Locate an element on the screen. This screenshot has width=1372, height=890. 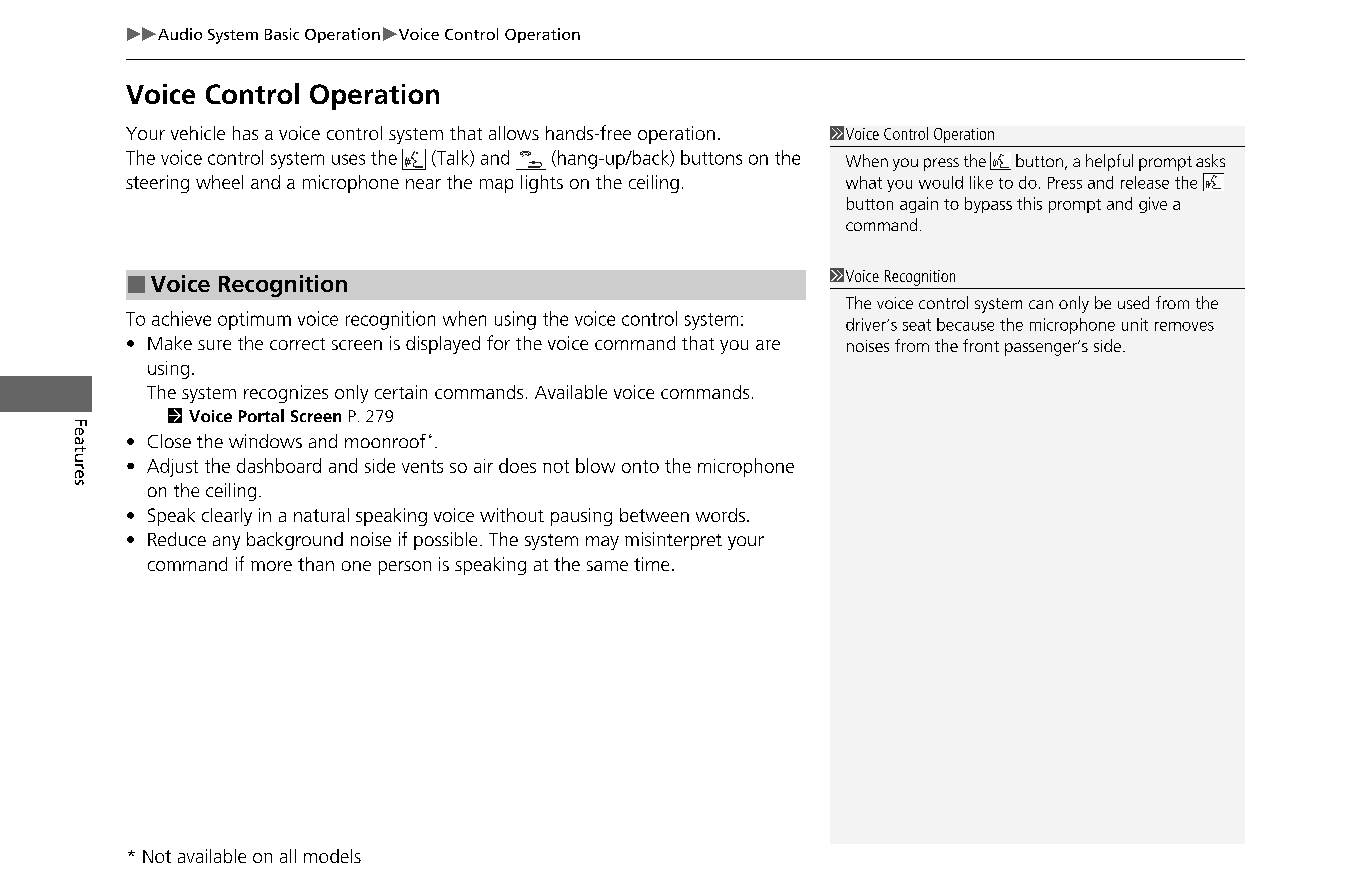
helpful is located at coordinates (1109, 162).
